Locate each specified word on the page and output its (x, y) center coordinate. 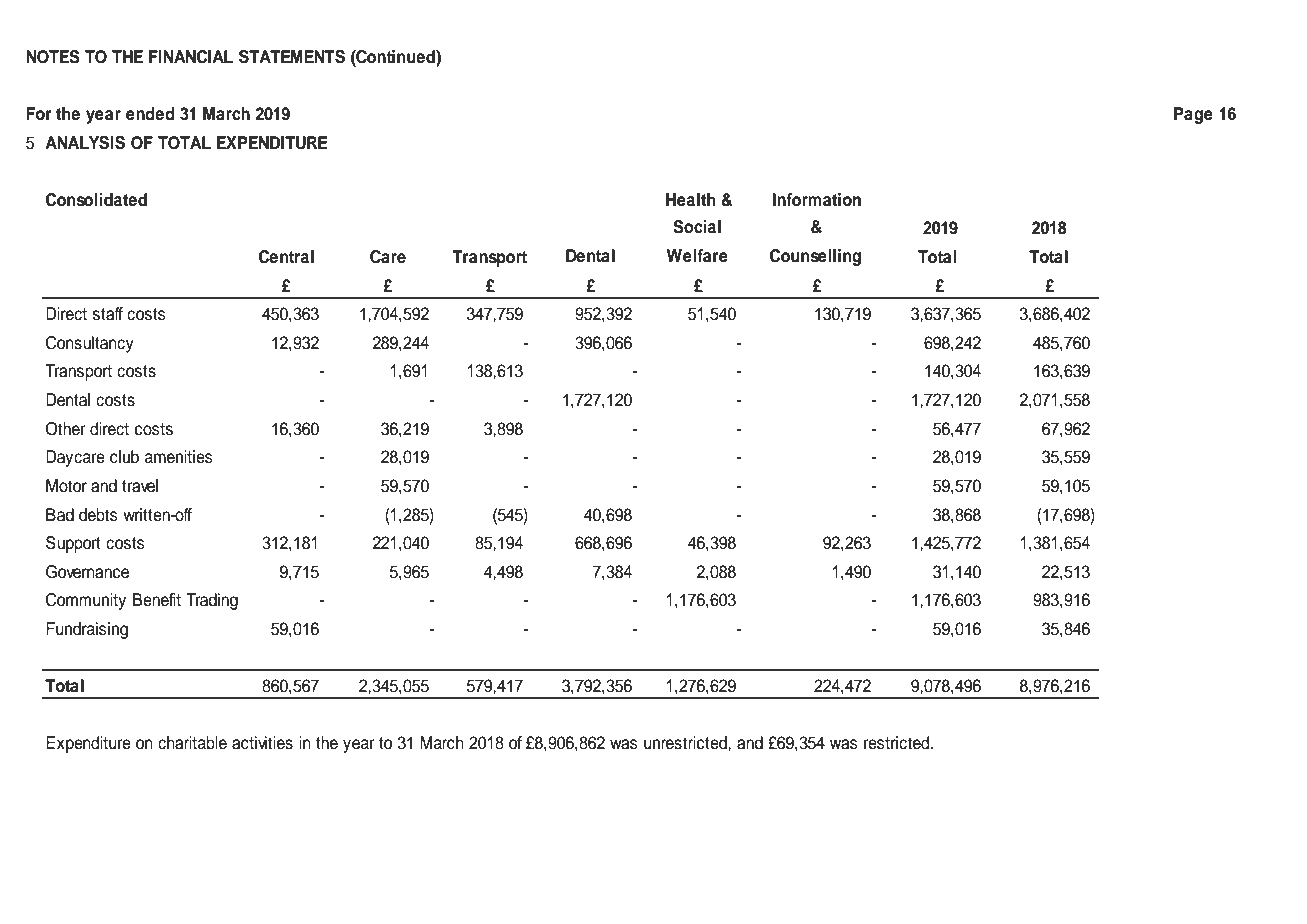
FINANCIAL (191, 57)
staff (108, 314)
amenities (179, 457)
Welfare (697, 256)
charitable (192, 743)
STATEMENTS (292, 57)
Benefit (157, 600)
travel (140, 486)
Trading (212, 601)
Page (1193, 115)
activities (262, 743)
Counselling (815, 257)
